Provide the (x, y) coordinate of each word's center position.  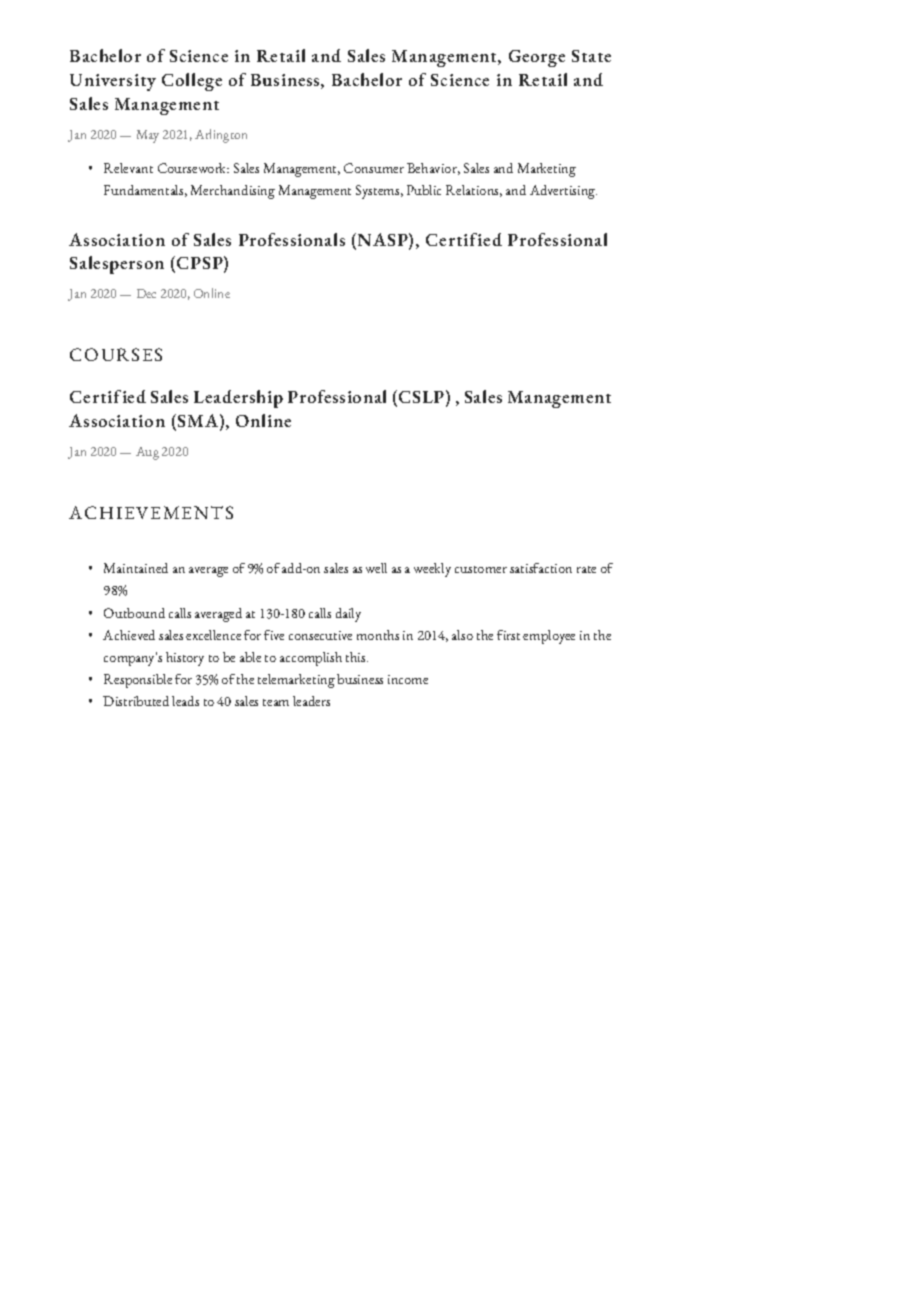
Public (424, 190)
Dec (146, 293)
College (192, 82)
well (376, 568)
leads (185, 701)
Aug (147, 453)
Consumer (374, 168)
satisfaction (541, 568)
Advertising (563, 192)
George (537, 58)
